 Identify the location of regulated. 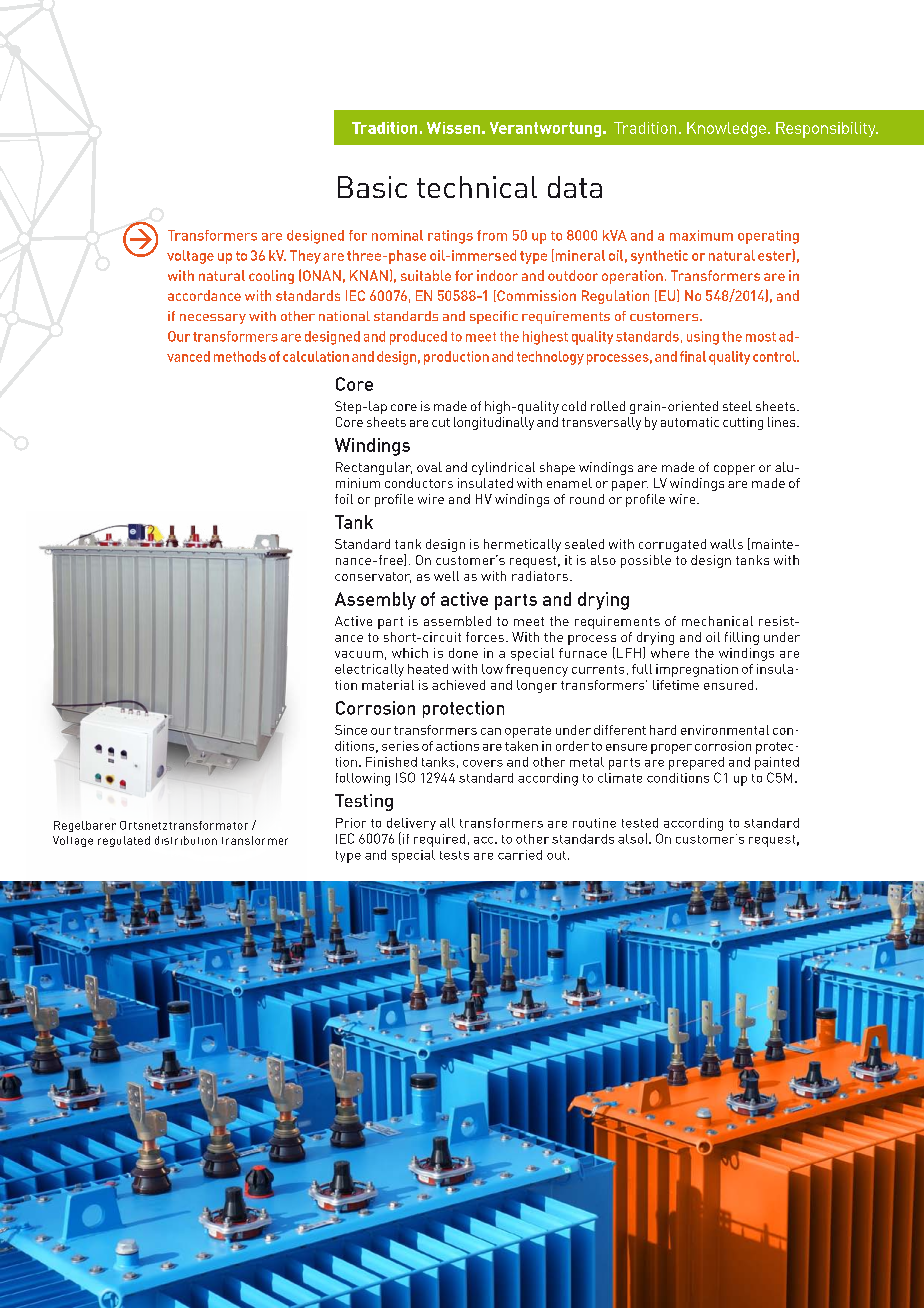
(124, 841).
